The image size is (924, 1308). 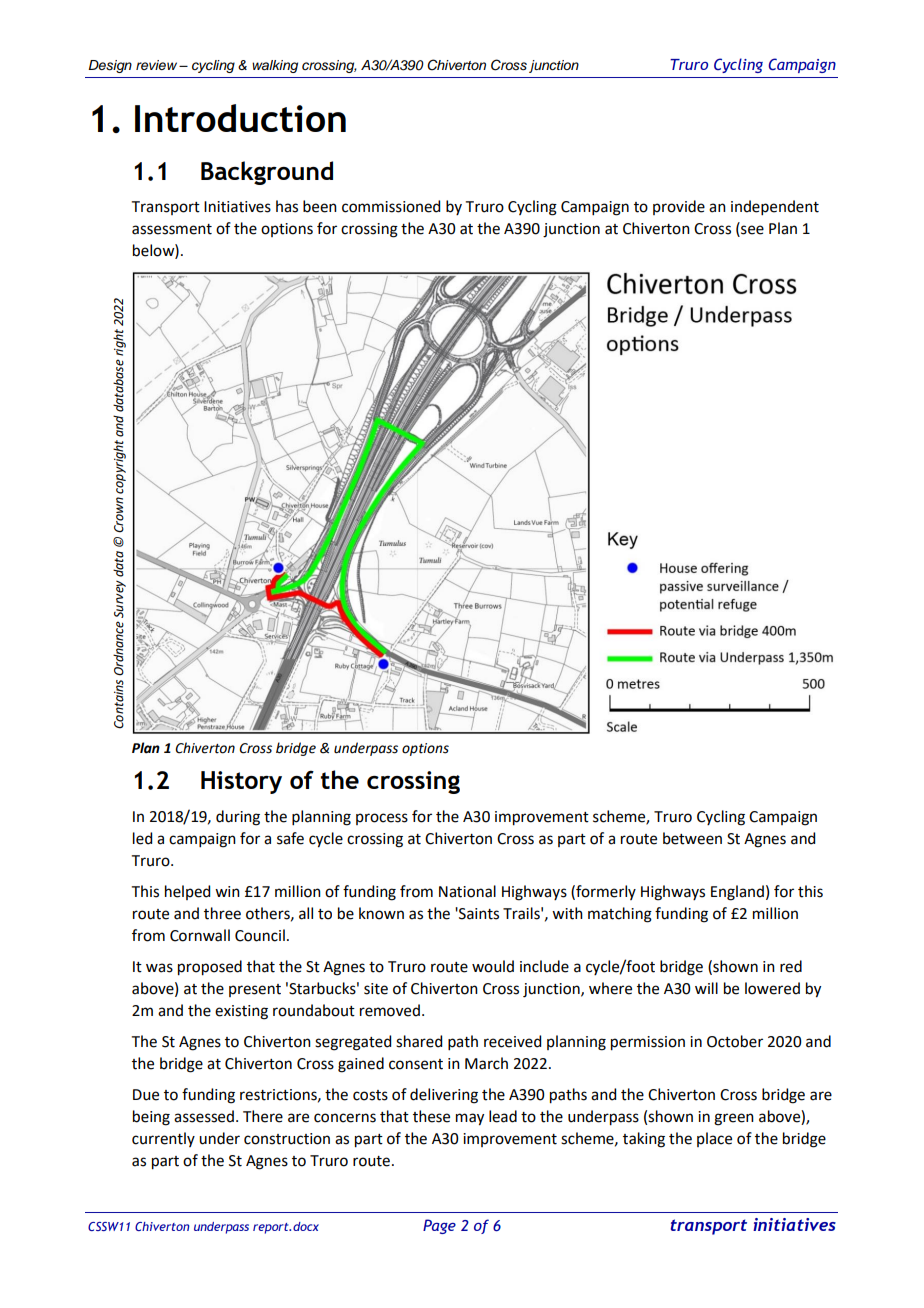 I want to click on review, so click(x=158, y=65).
